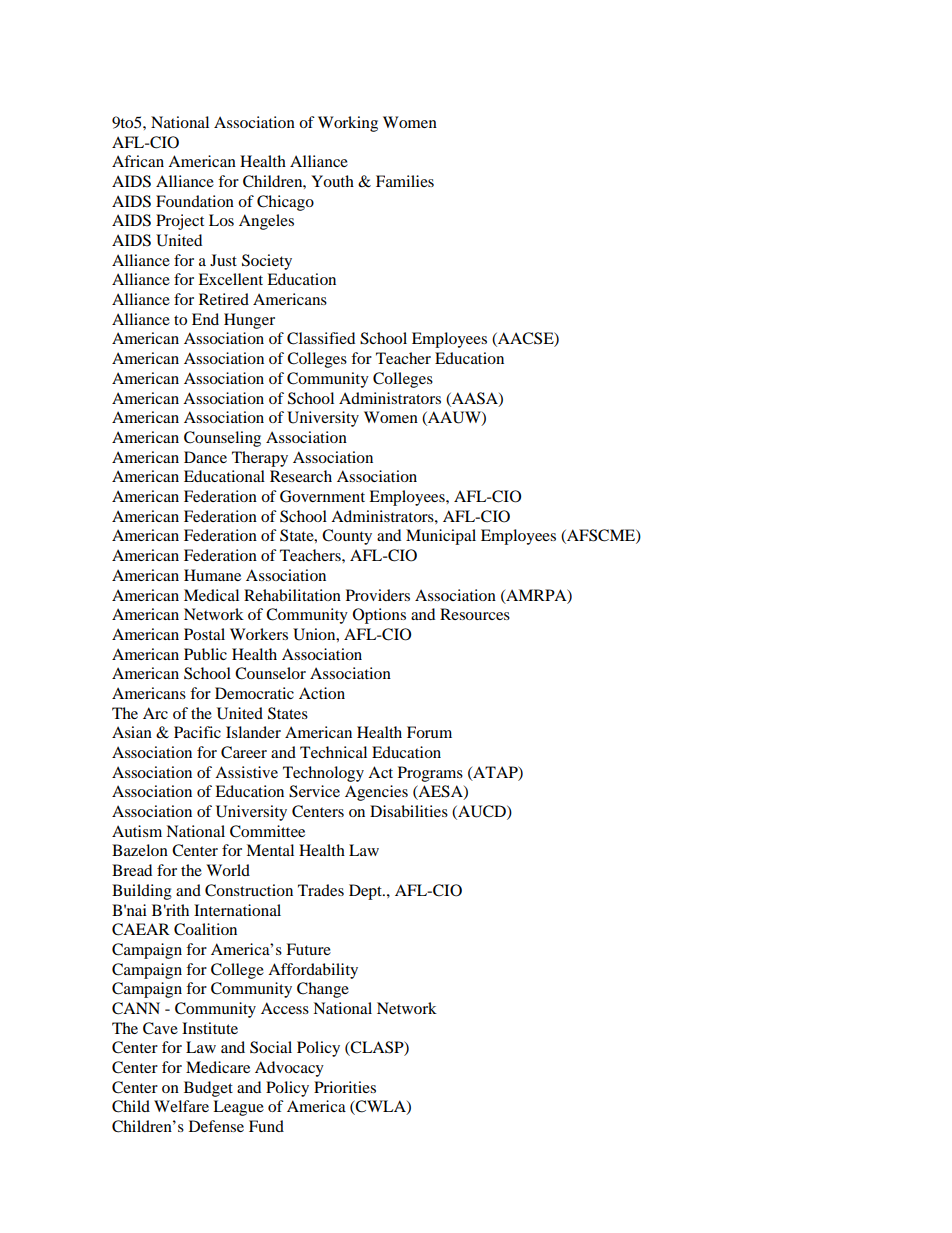 The width and height of the screenshot is (952, 1233). What do you see at coordinates (332, 181) in the screenshot?
I see `Youth` at bounding box center [332, 181].
